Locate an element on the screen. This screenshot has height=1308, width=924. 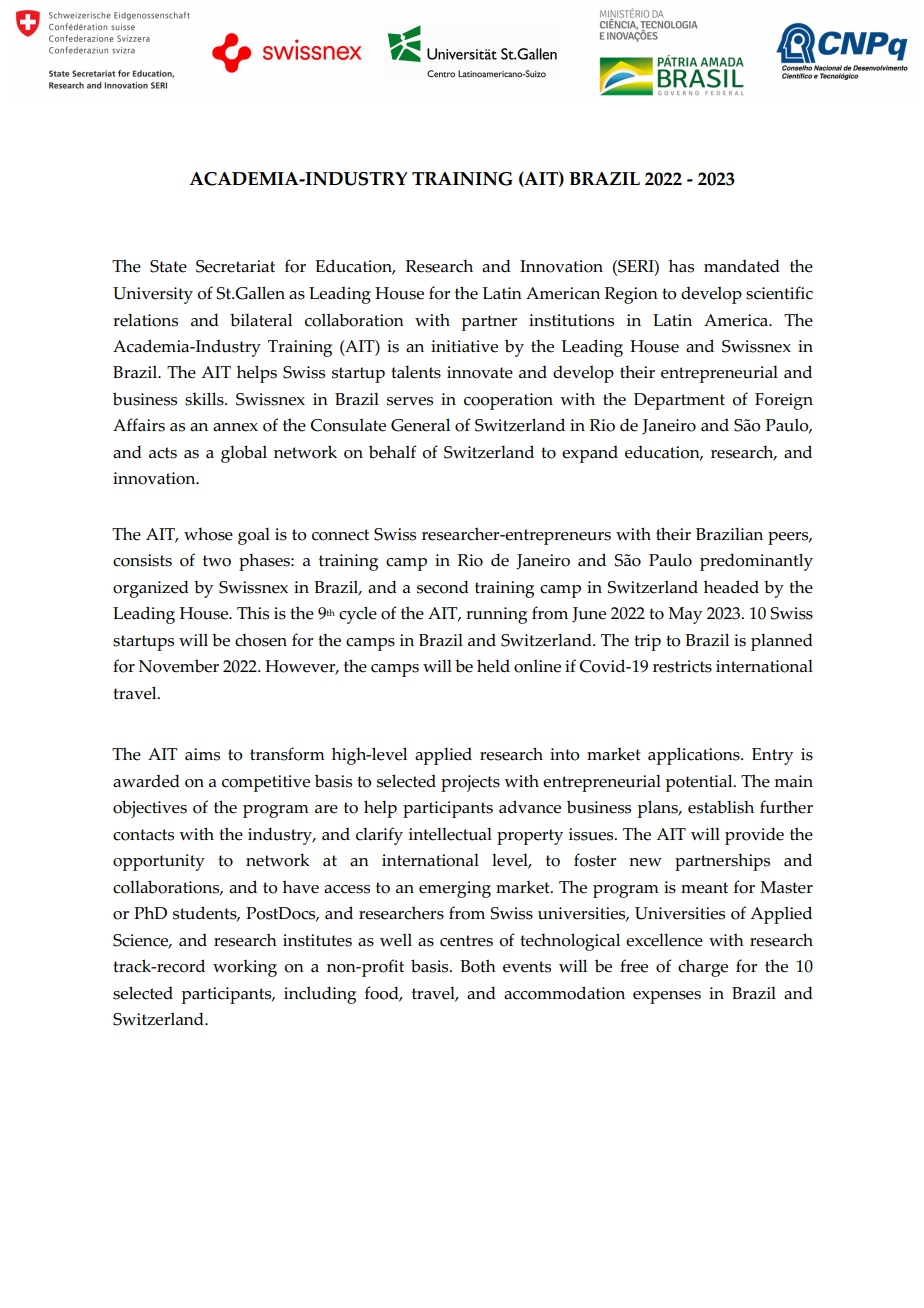
working is located at coordinates (245, 968).
